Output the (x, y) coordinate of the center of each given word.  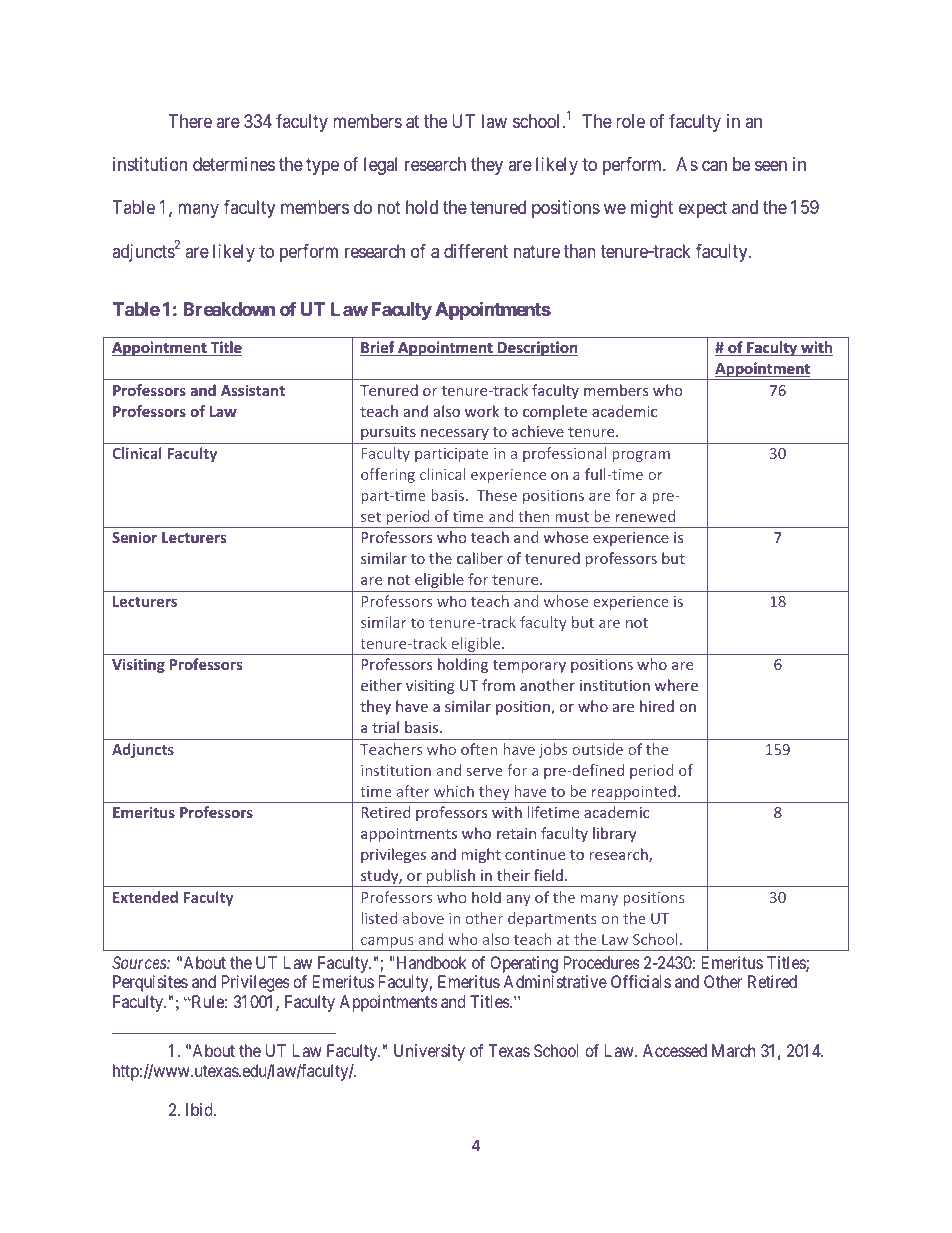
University (429, 1052)
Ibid (200, 1109)
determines (234, 164)
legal (380, 166)
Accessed (675, 1050)
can (714, 166)
